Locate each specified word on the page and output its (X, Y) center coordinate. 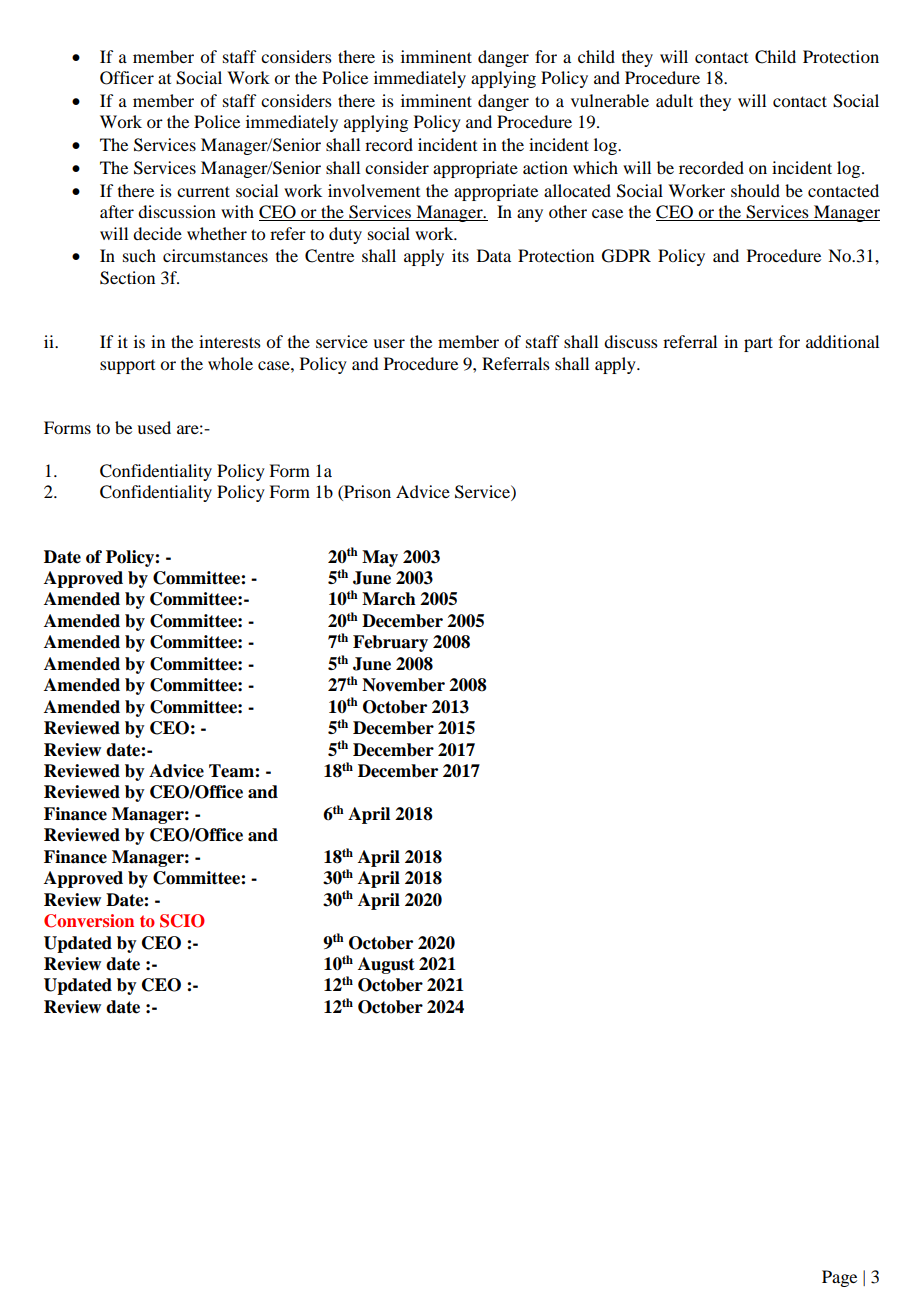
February (390, 643)
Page (839, 1278)
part (758, 344)
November (403, 685)
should (755, 190)
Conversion (89, 921)
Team (232, 771)
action (545, 167)
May (380, 558)
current (203, 191)
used (154, 427)
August (386, 965)
